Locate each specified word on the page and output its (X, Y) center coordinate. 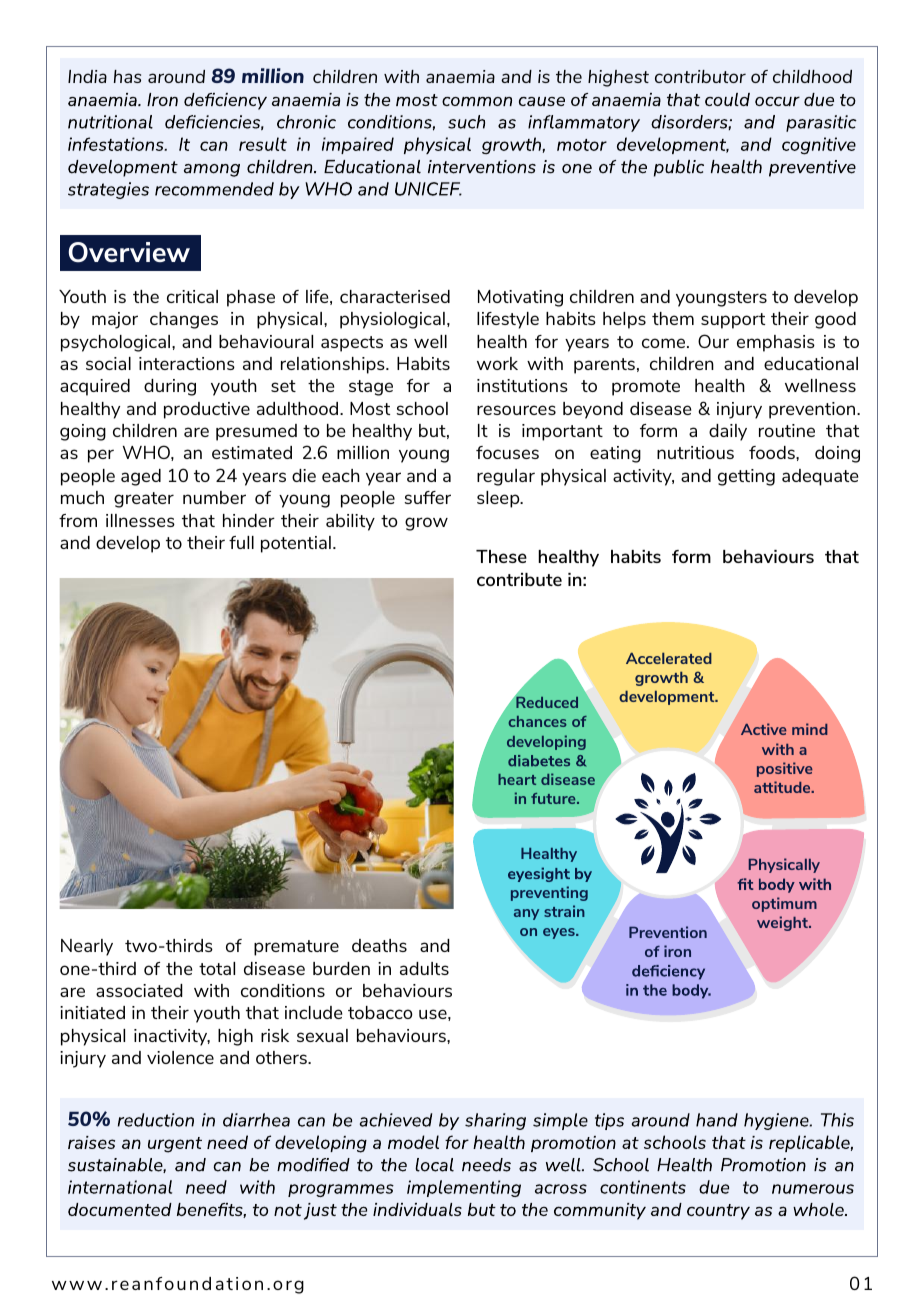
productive (207, 410)
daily (728, 432)
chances (538, 721)
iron (677, 951)
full (241, 542)
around (176, 76)
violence (180, 1057)
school (422, 408)
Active (764, 729)
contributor (700, 76)
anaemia (460, 76)
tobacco (380, 1012)
